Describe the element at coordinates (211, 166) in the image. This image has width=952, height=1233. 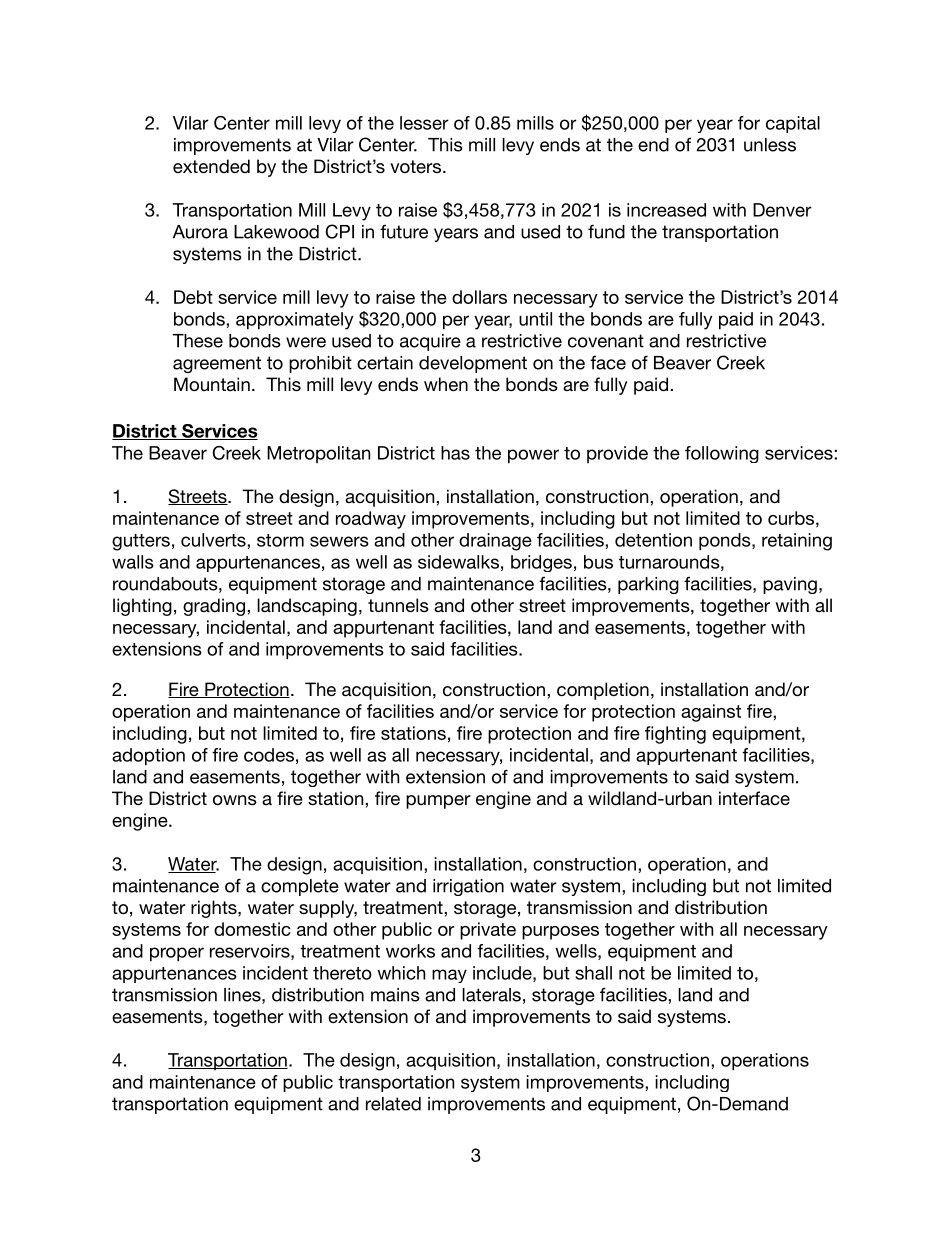
I see `extended` at that location.
